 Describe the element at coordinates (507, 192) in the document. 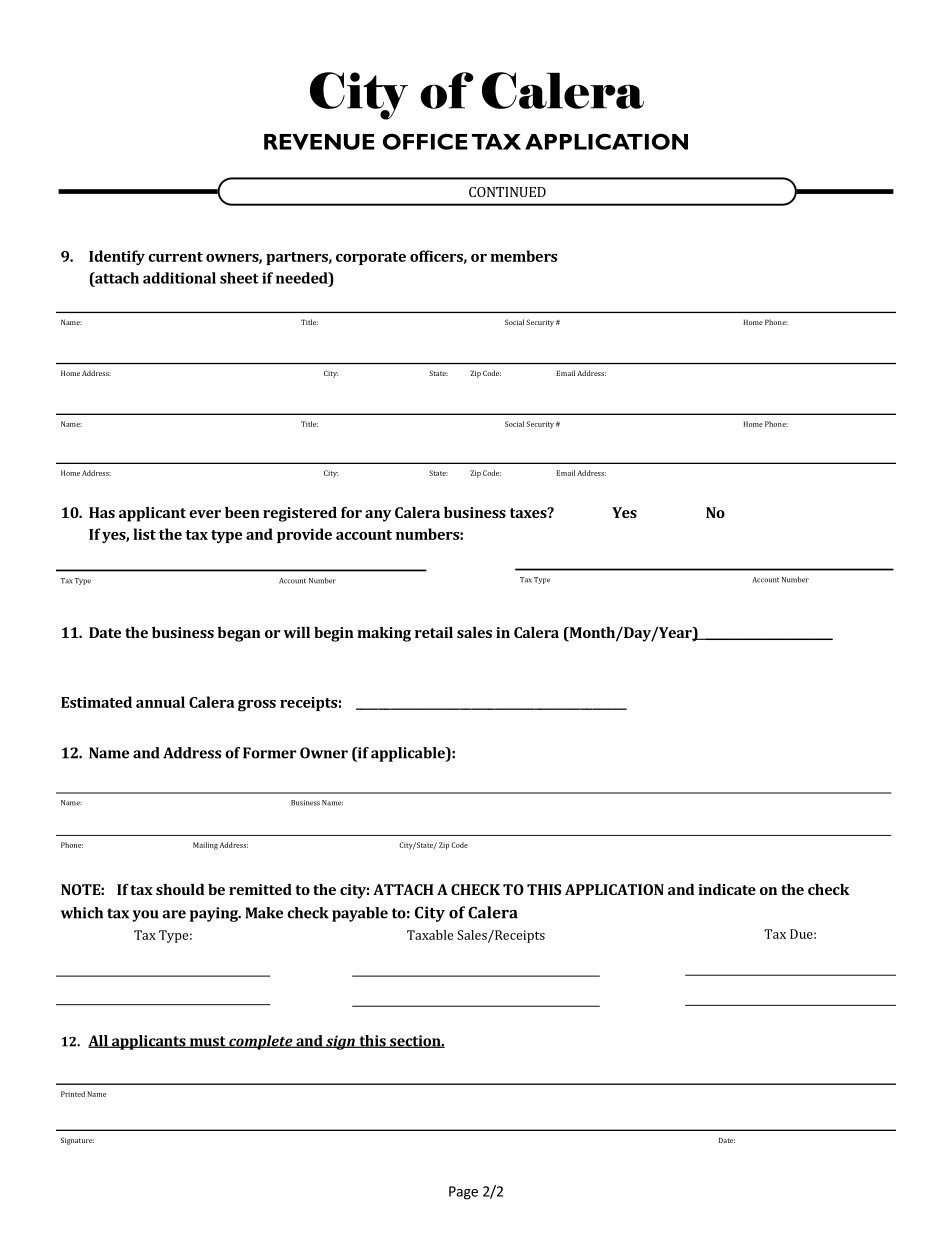

I see `CONTINUED` at that location.
